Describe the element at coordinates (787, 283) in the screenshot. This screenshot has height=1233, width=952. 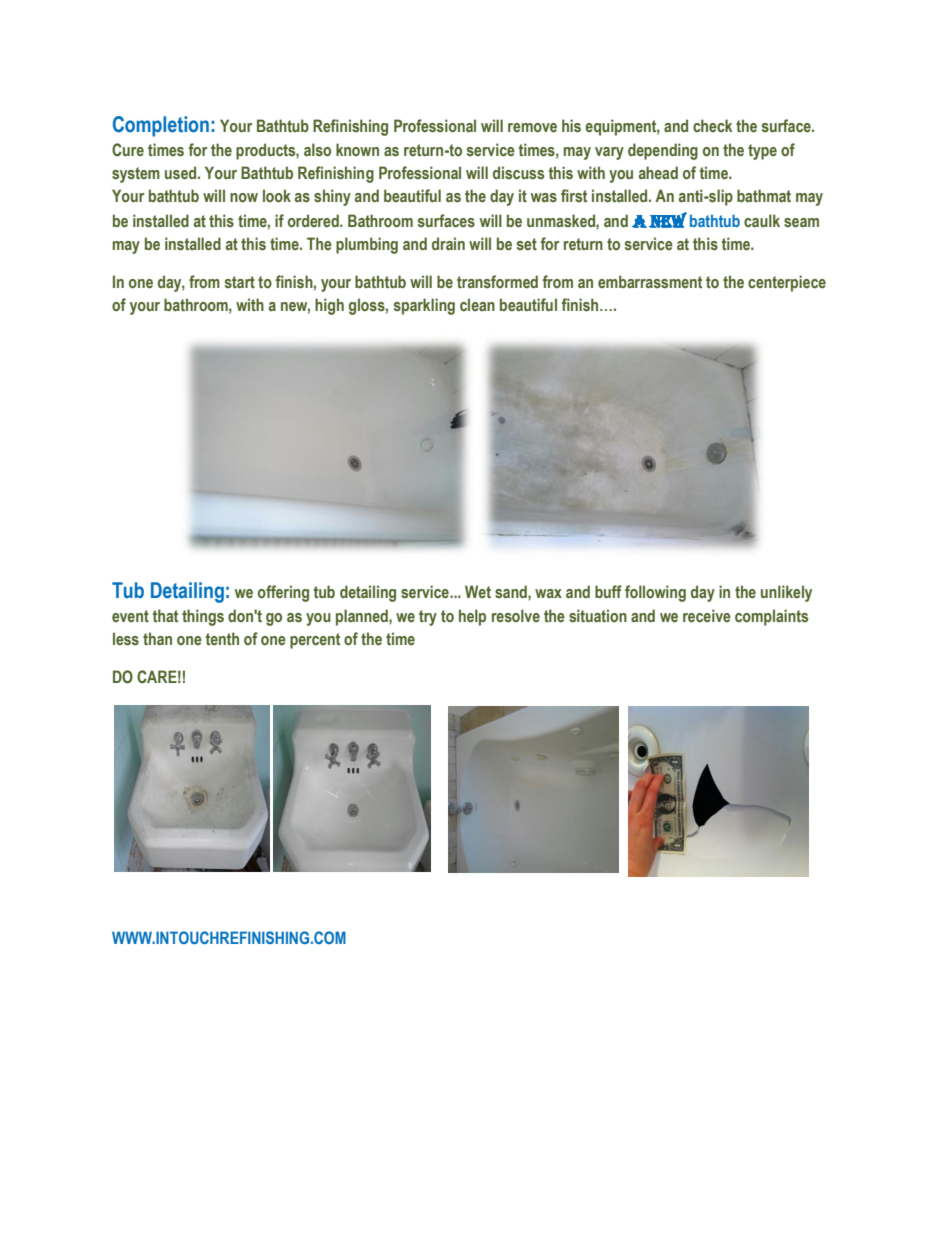
I see `centerpiece` at that location.
